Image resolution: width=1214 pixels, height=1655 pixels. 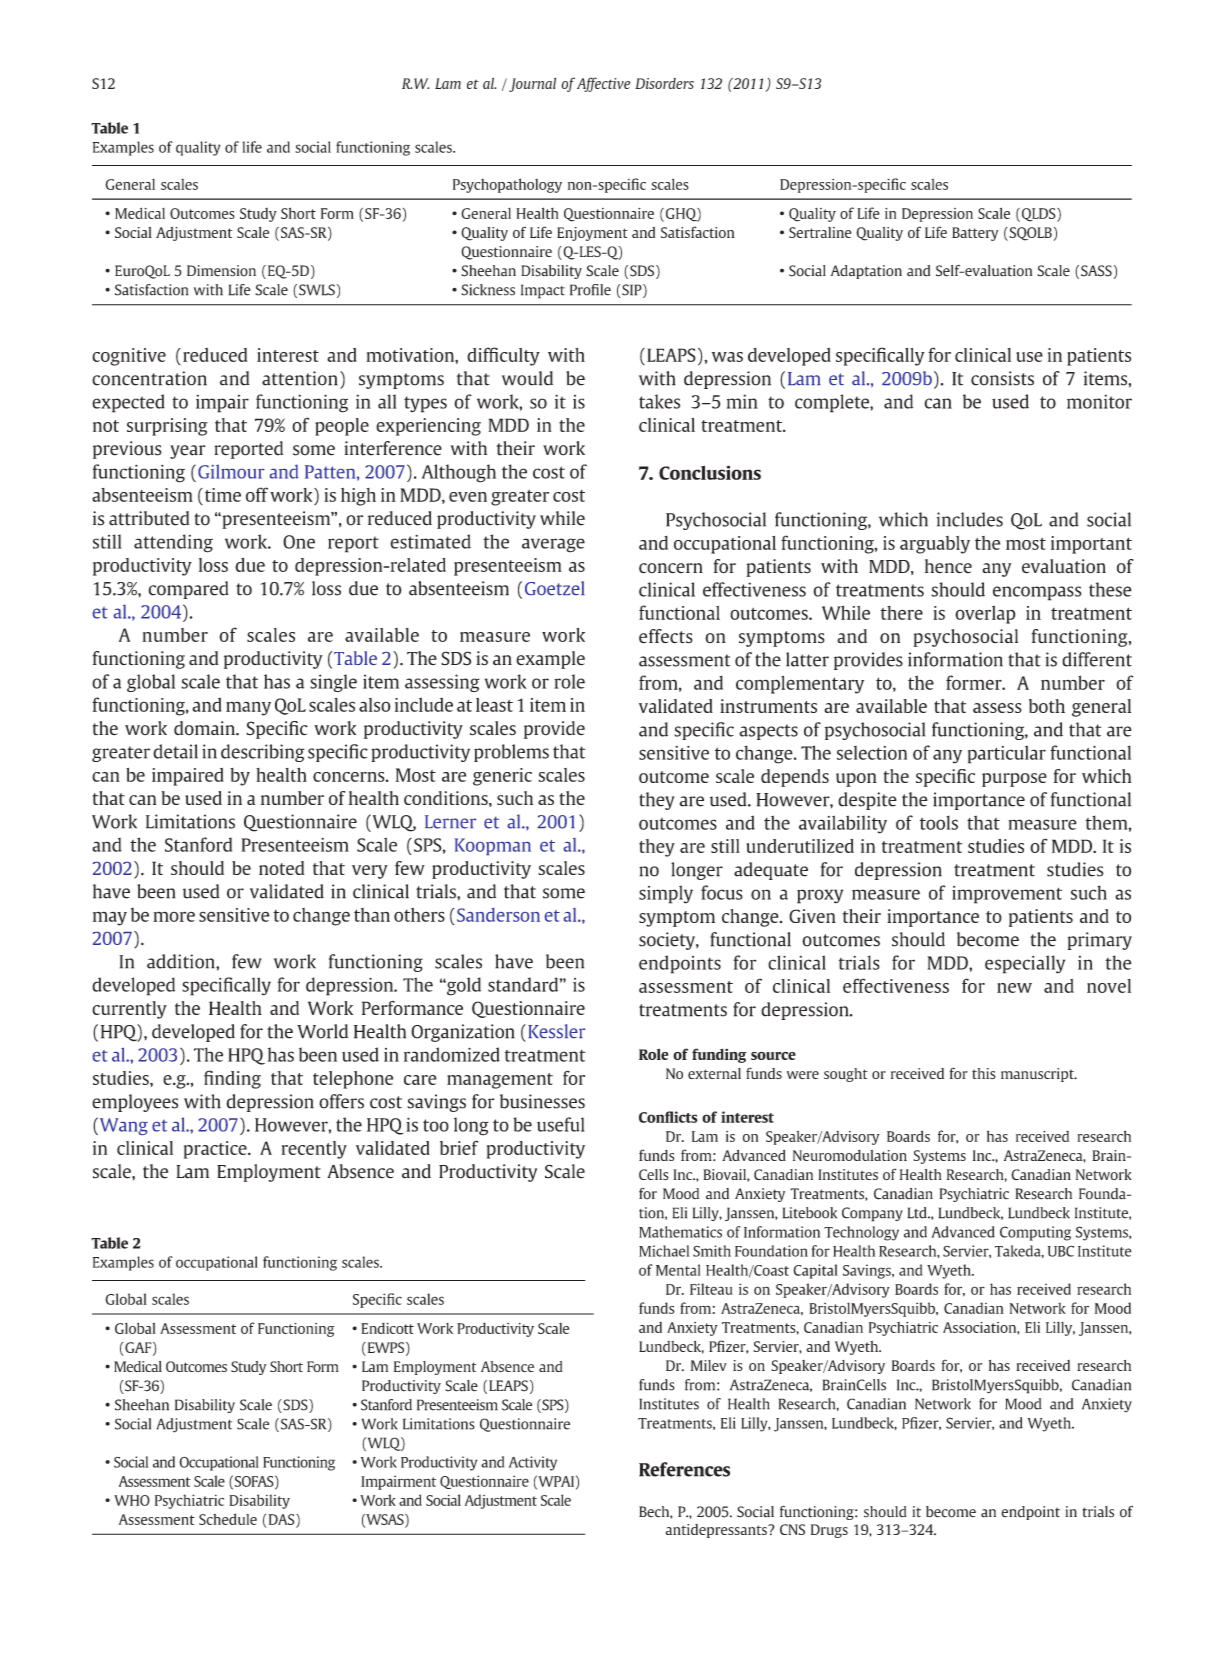 I want to click on describing, so click(x=263, y=753).
